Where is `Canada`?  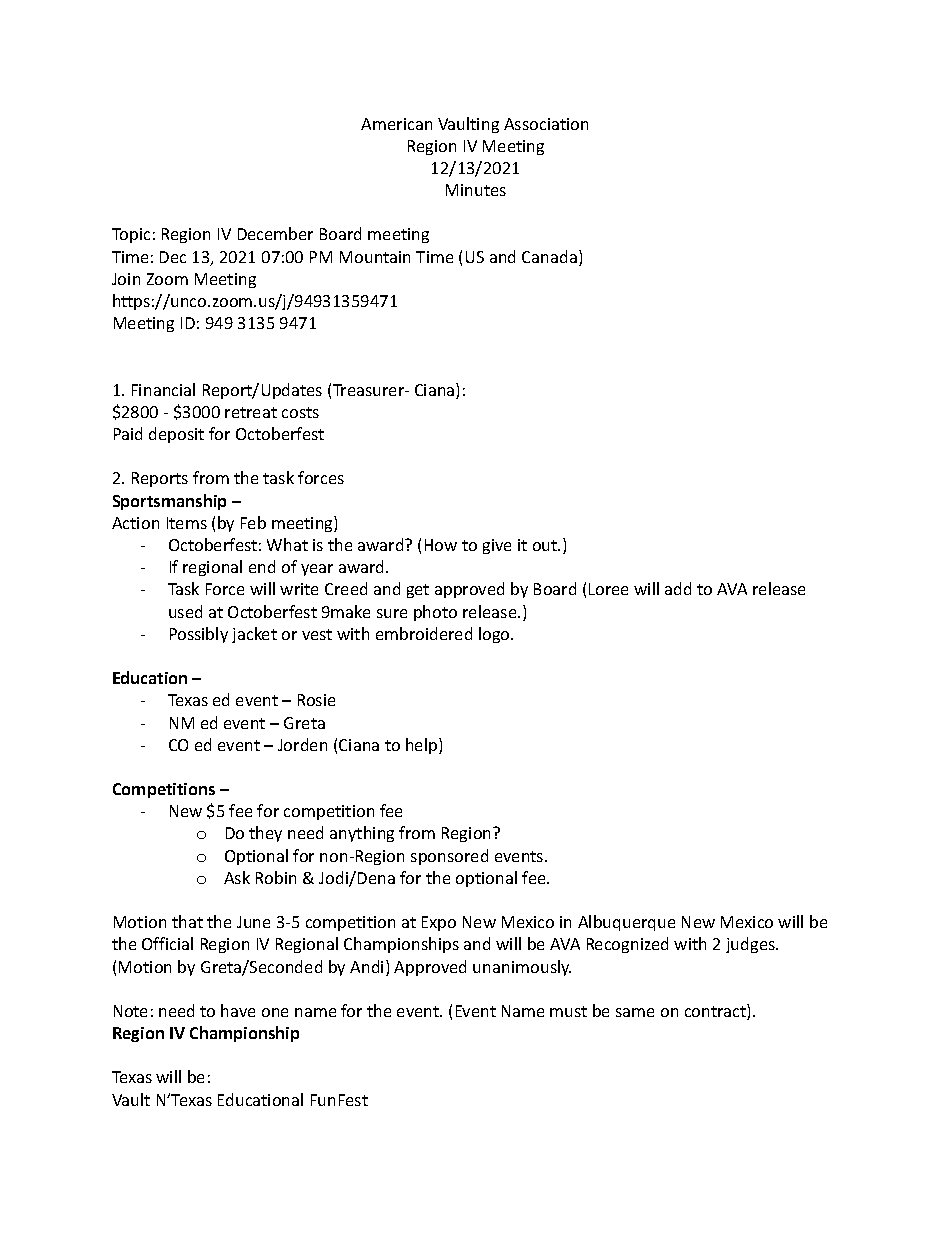
Canada is located at coordinates (549, 256).
